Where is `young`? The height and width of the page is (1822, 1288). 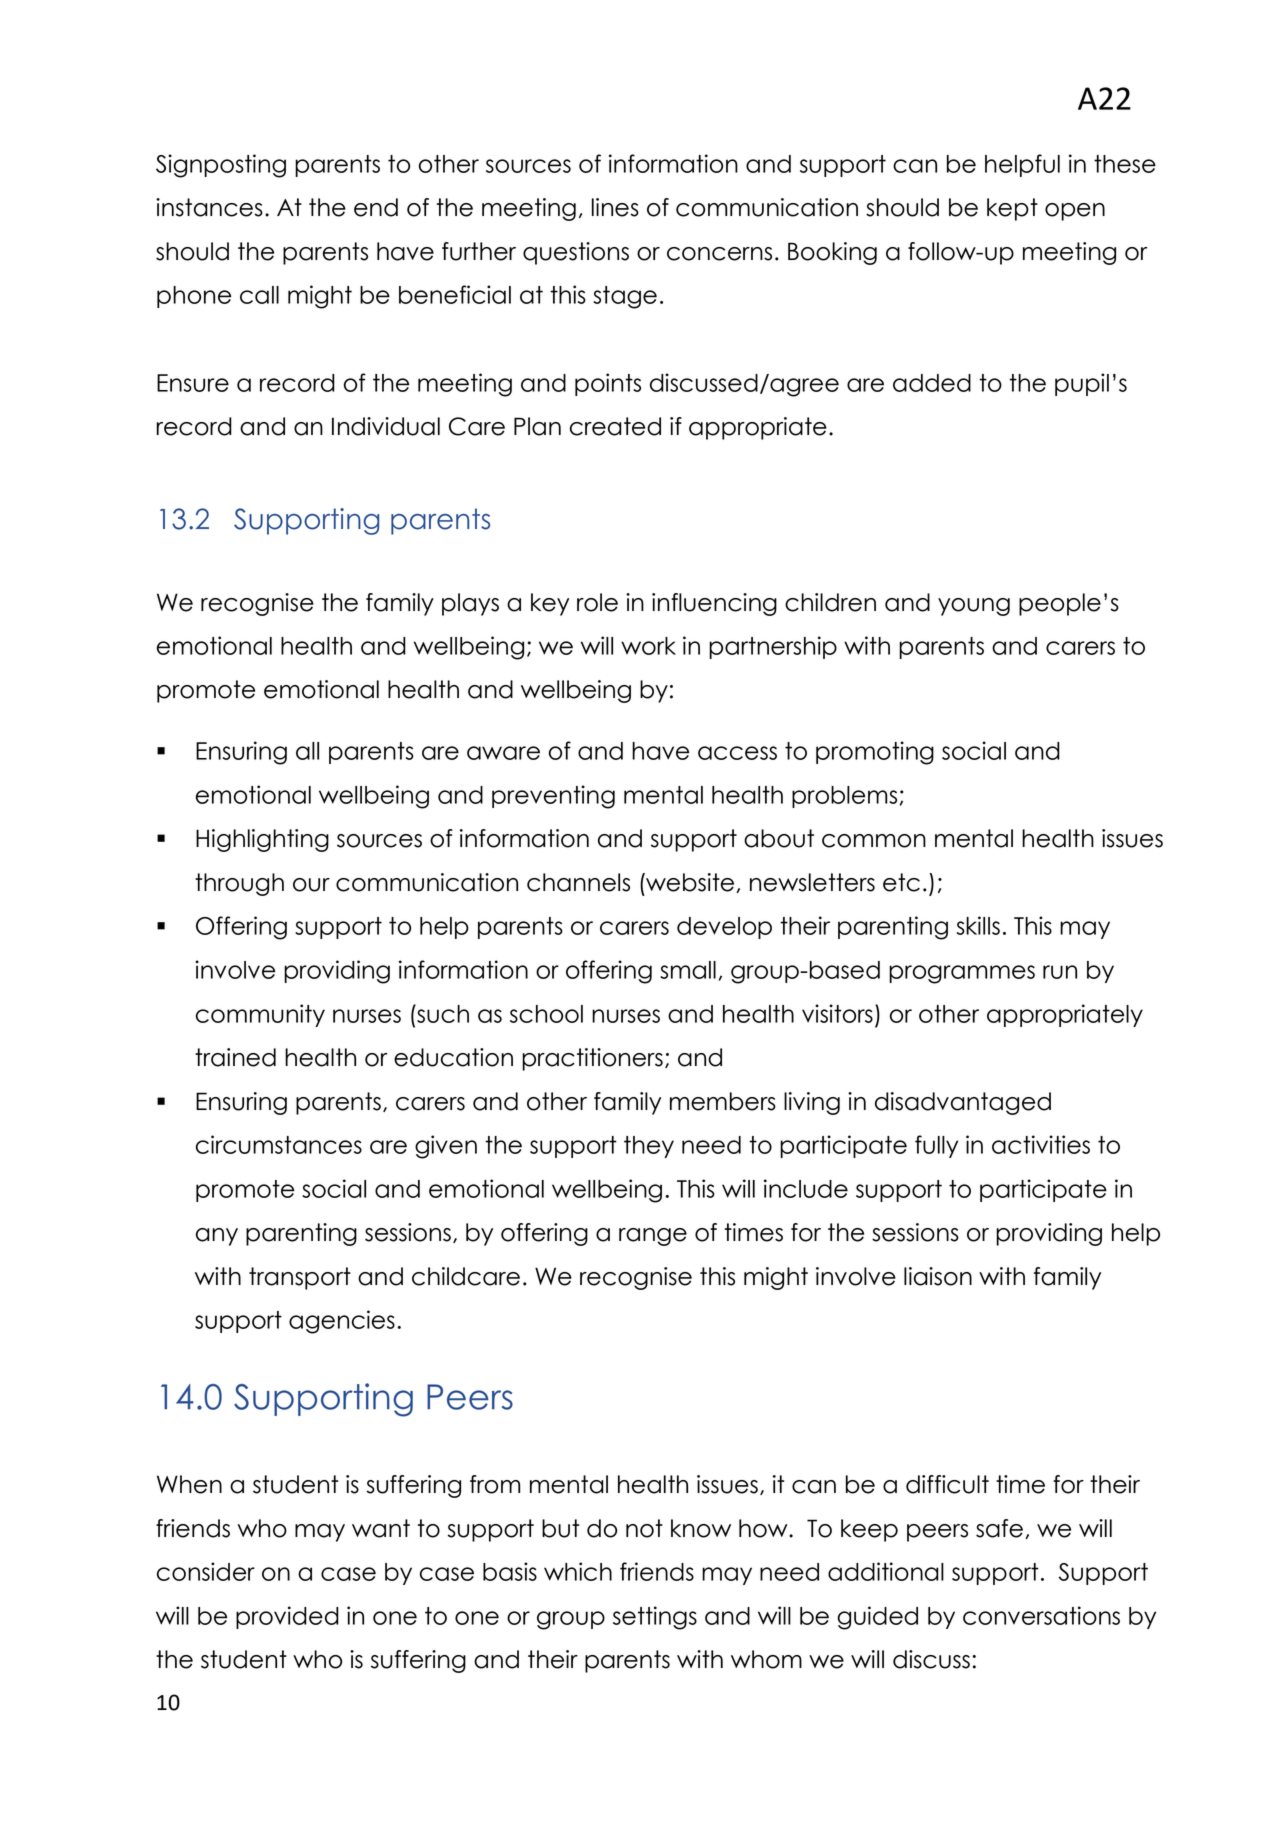 young is located at coordinates (974, 607).
